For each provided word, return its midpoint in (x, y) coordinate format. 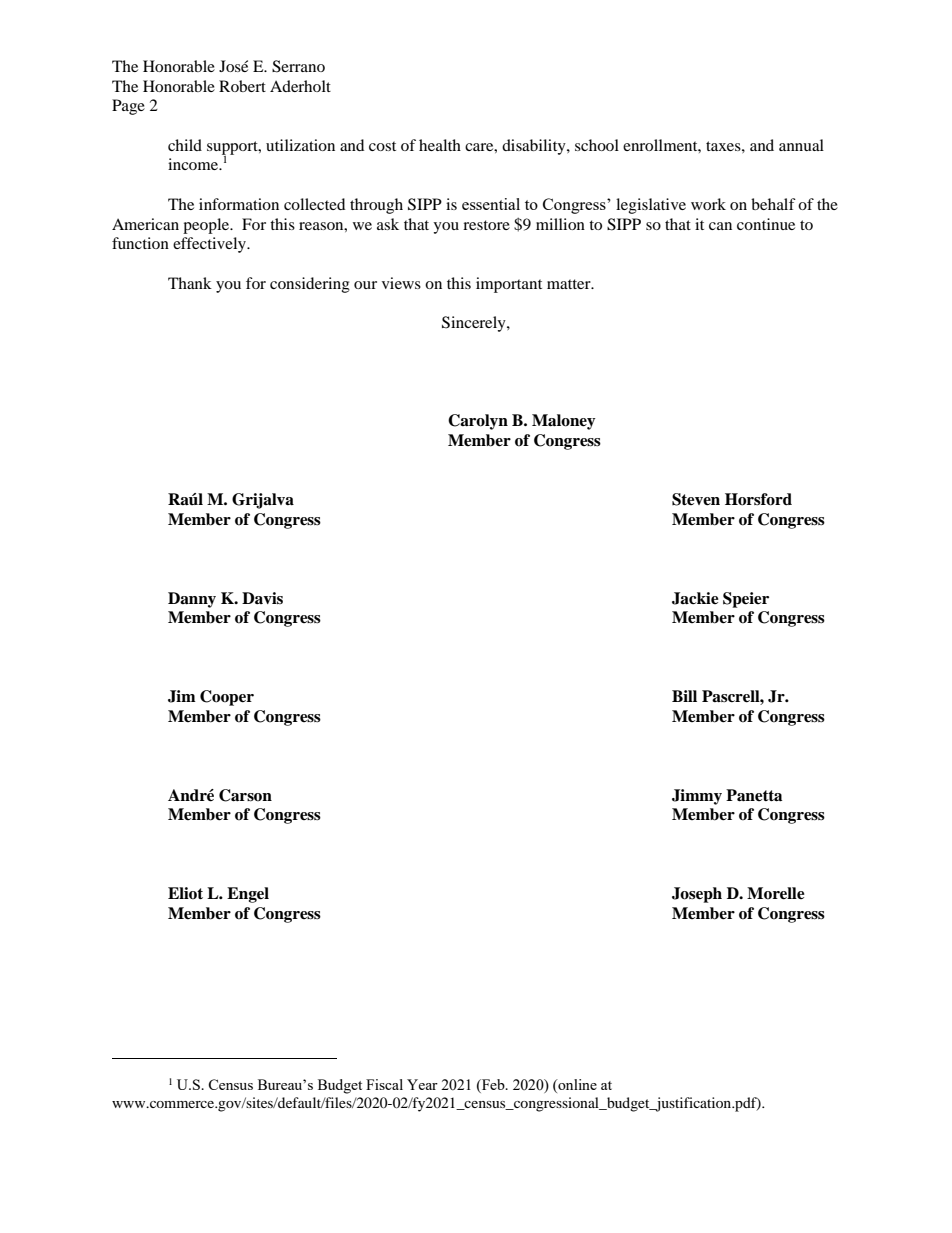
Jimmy (697, 797)
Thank (190, 283)
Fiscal (384, 1084)
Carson (245, 795)
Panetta (754, 795)
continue (766, 224)
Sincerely (475, 324)
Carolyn (478, 422)
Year (422, 1084)
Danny (192, 600)
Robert (242, 86)
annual (801, 145)
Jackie (695, 598)
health (440, 145)
